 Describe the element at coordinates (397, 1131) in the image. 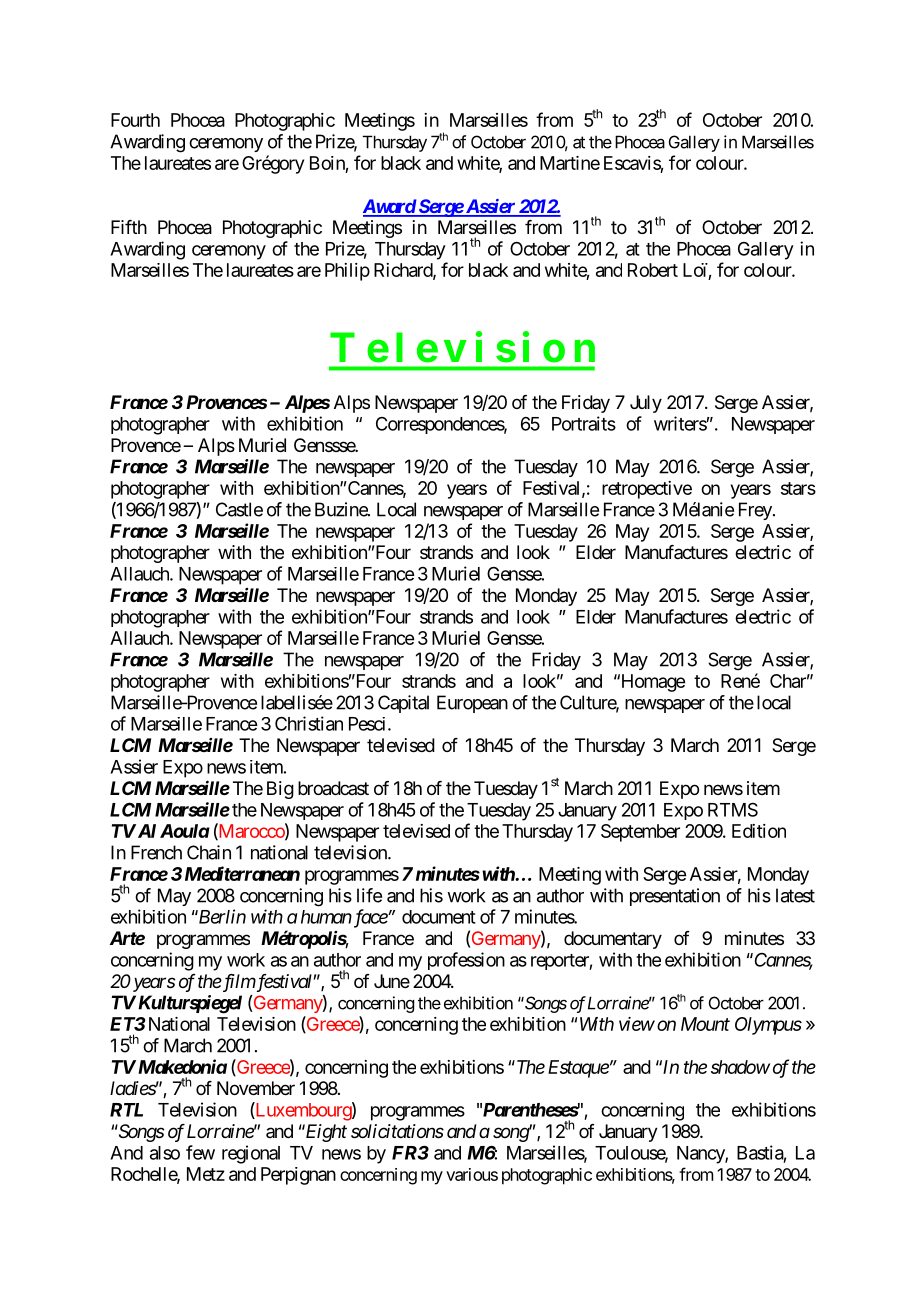

I see `solicitations` at that location.
